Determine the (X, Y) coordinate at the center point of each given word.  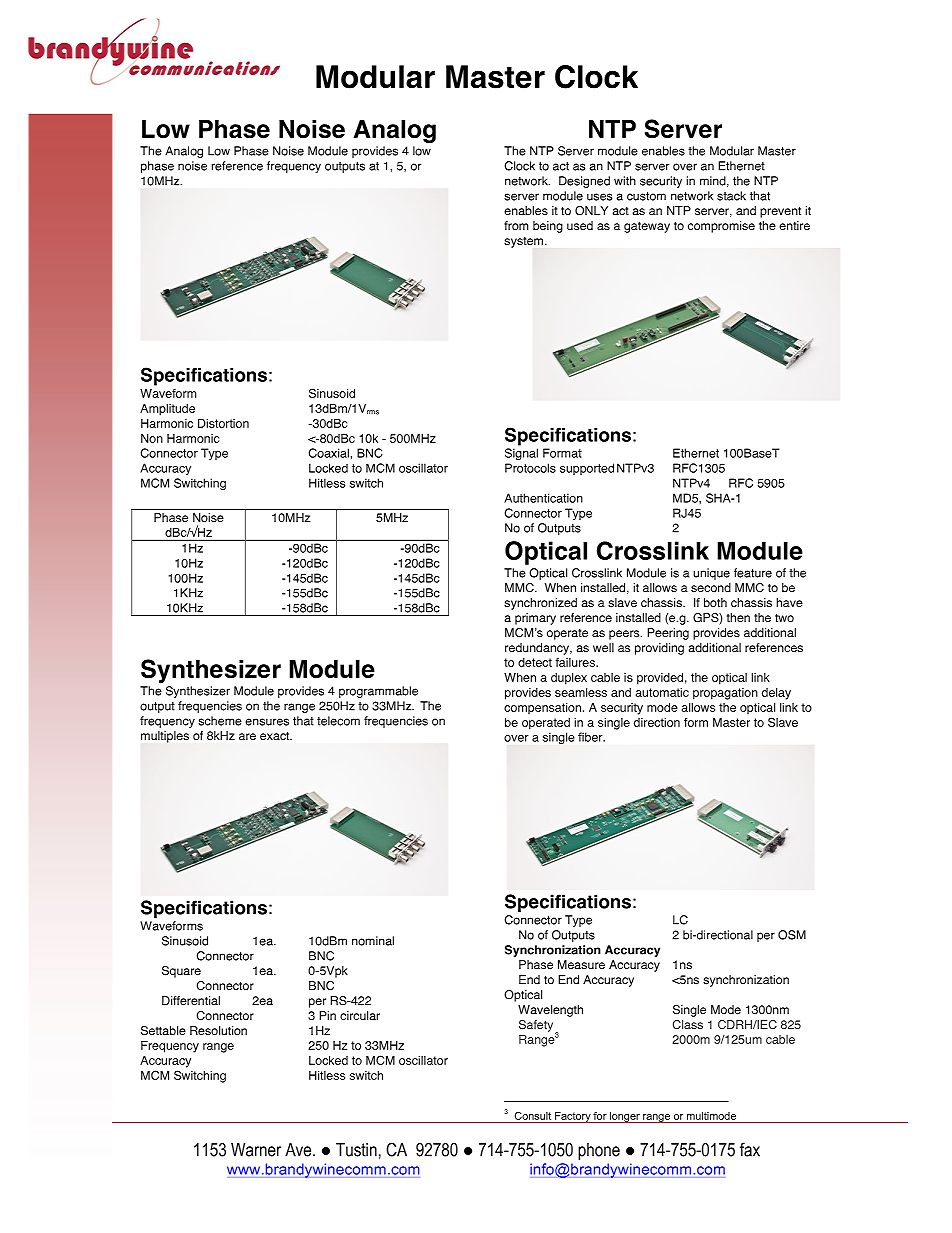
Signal (521, 454)
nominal (373, 941)
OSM (792, 935)
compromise (721, 227)
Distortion (223, 423)
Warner (256, 1150)
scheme (220, 721)
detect (535, 662)
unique (711, 574)
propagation (725, 694)
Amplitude (167, 410)
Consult (533, 1116)
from (516, 226)
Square (181, 972)
